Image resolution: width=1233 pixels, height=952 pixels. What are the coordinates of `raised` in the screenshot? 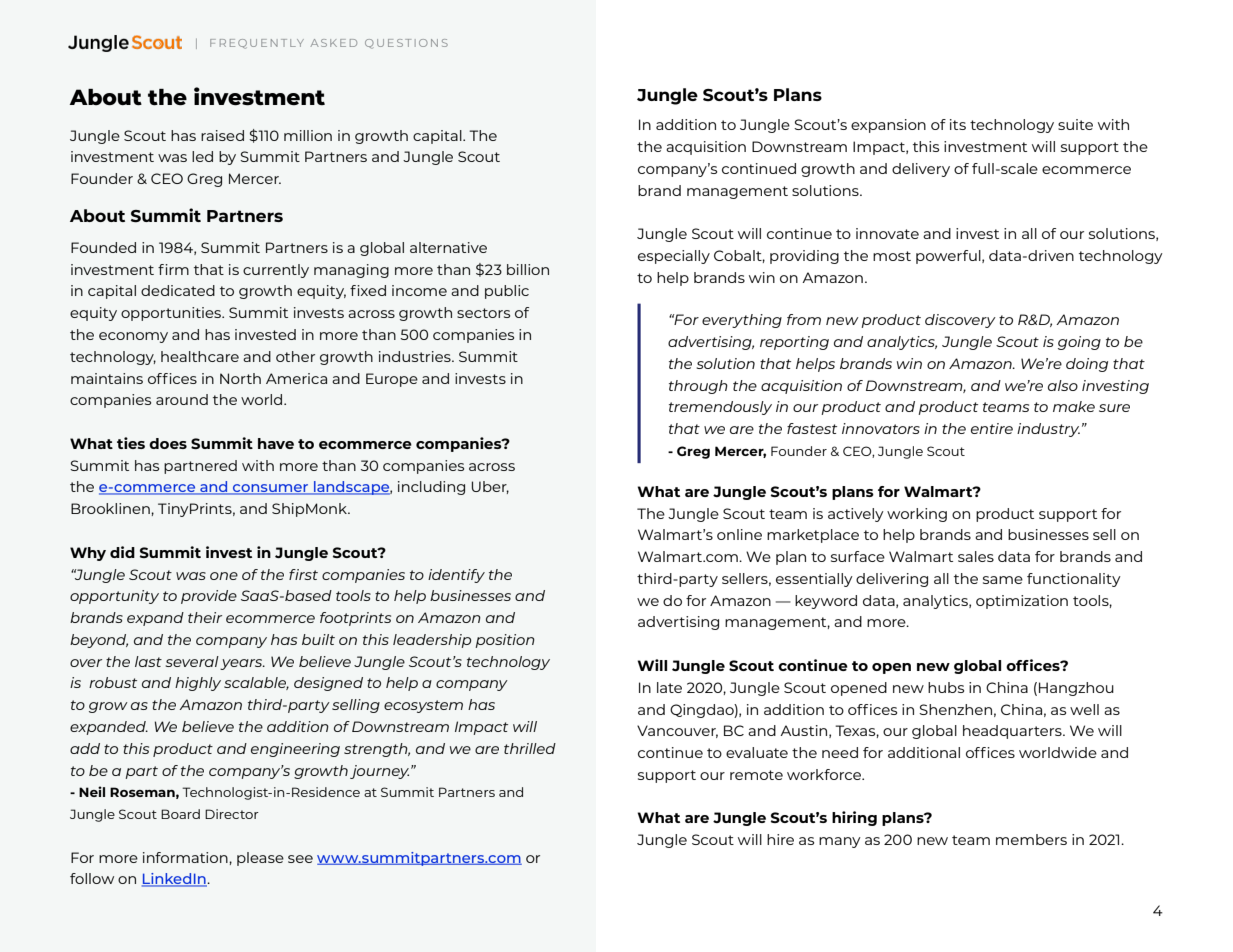 It's located at (222, 135).
